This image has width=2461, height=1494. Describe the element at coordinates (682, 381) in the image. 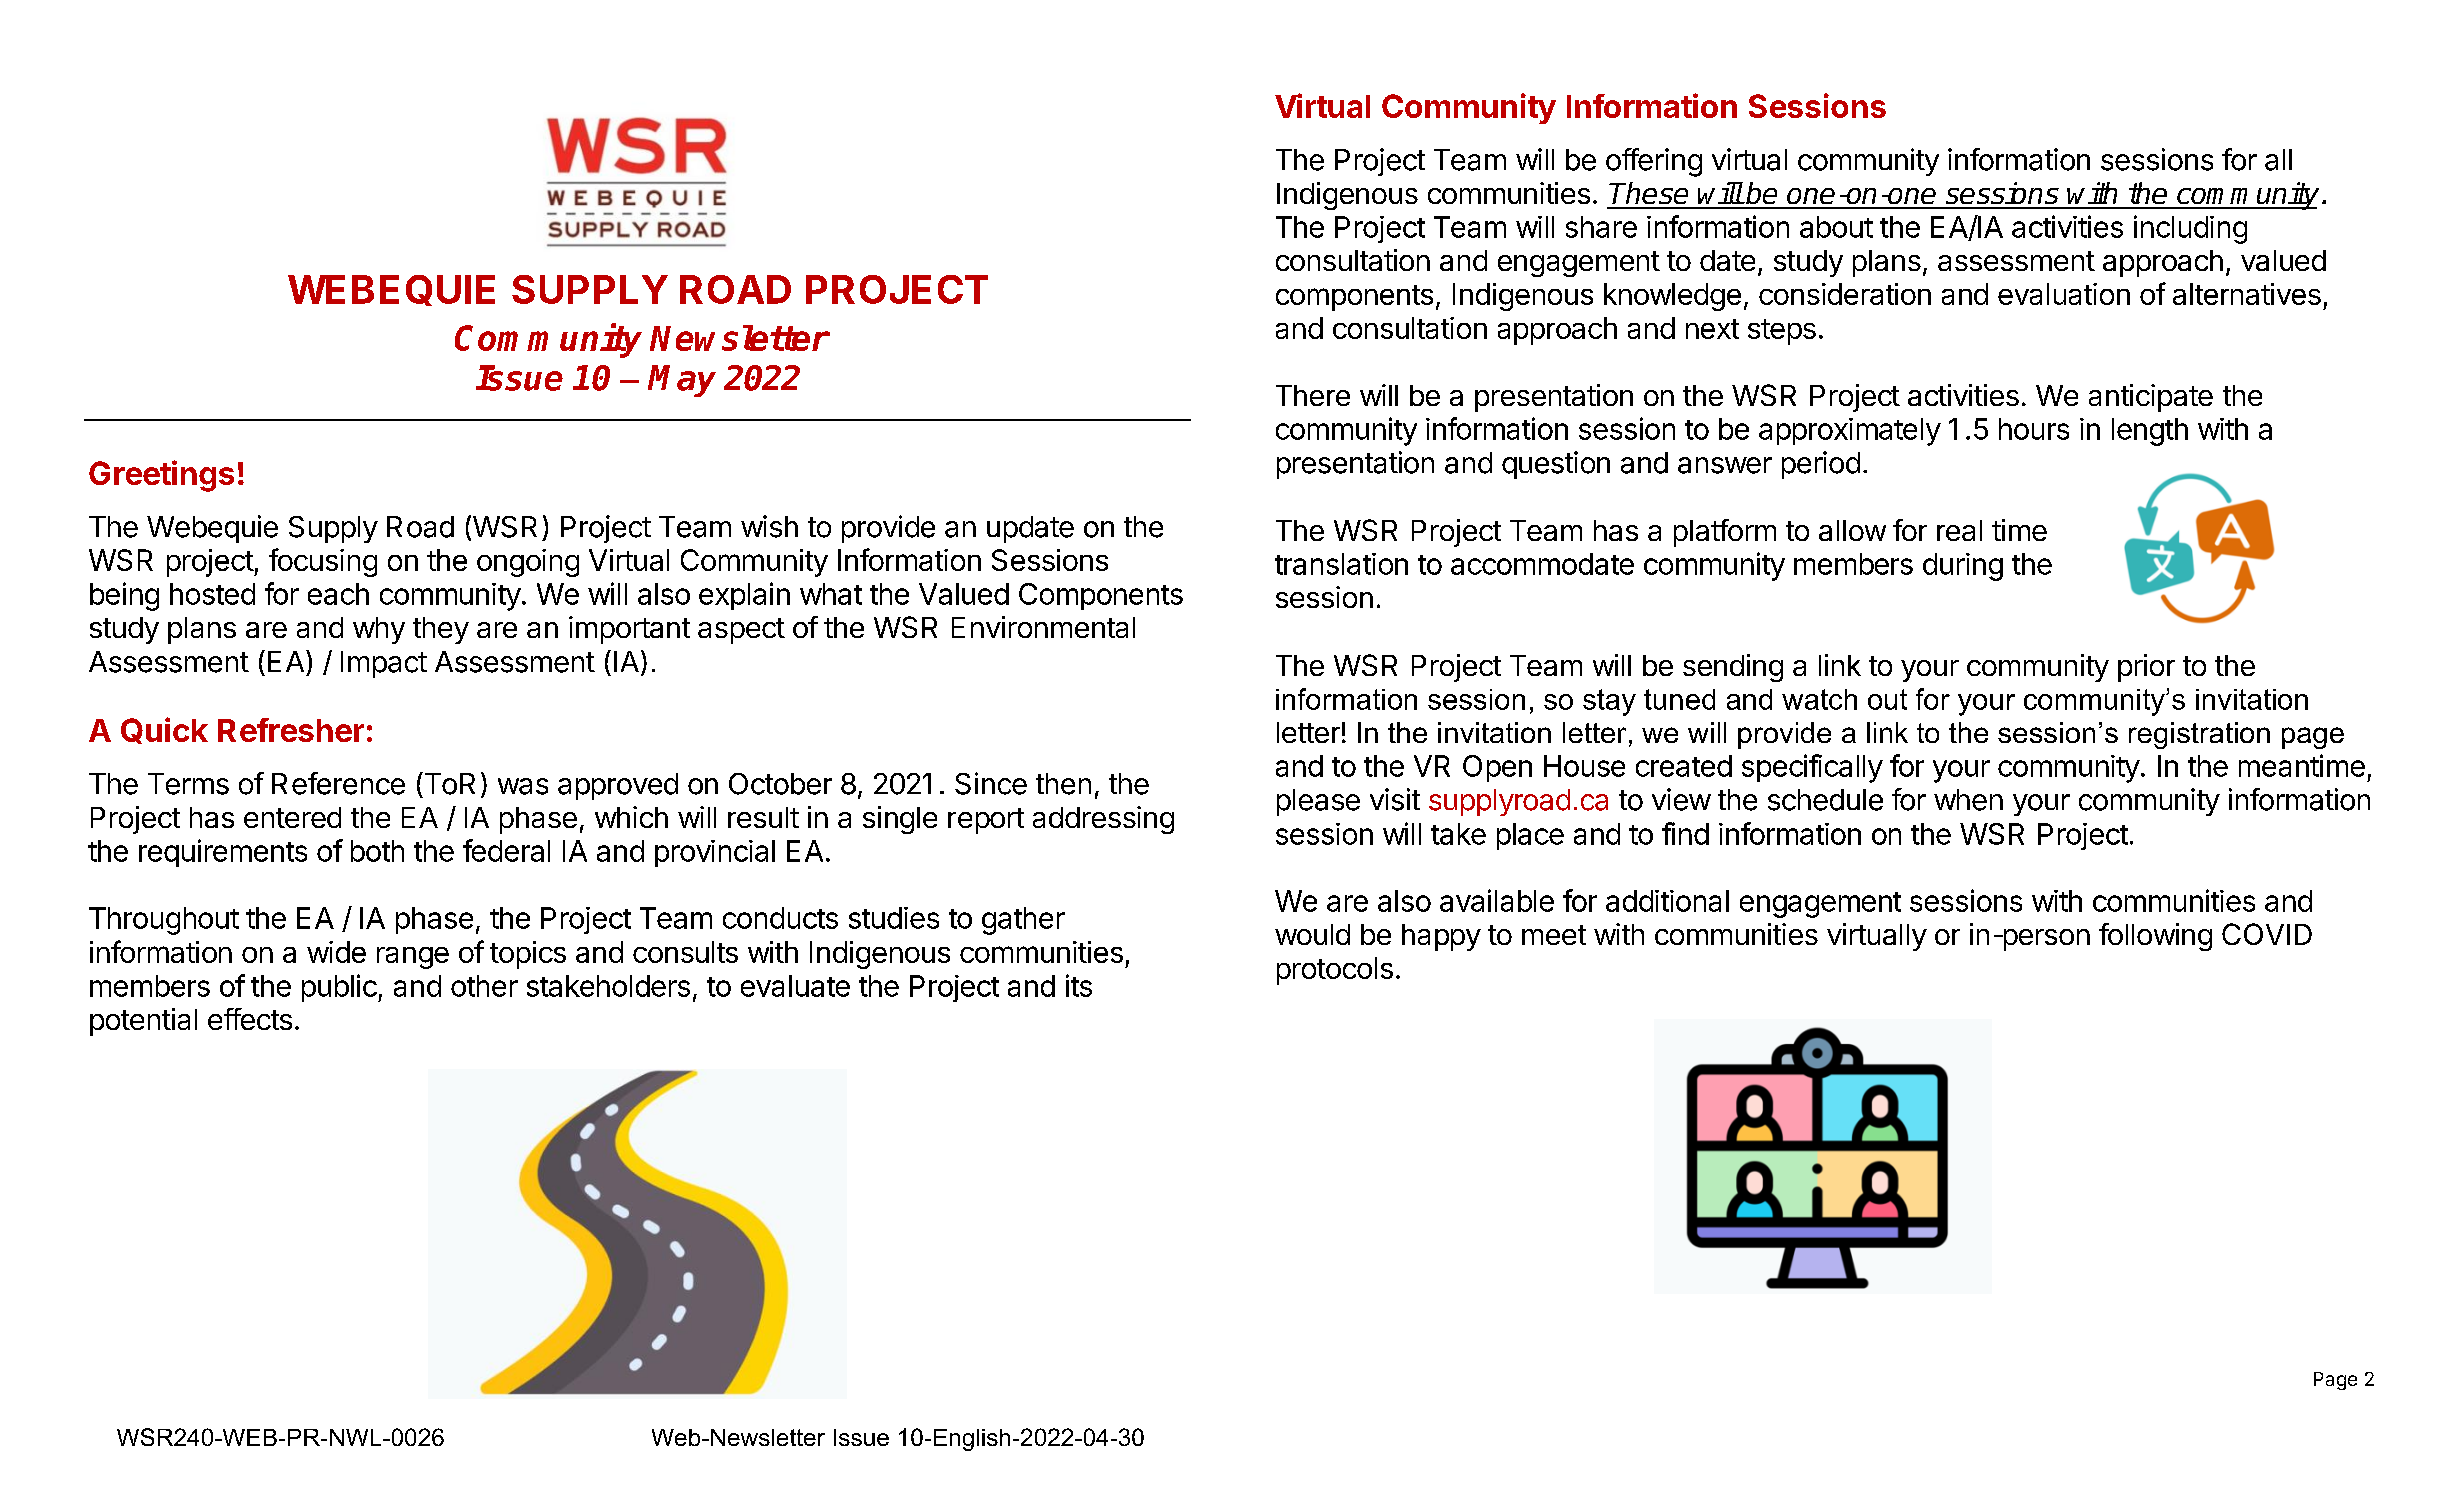

I see `May` at that location.
